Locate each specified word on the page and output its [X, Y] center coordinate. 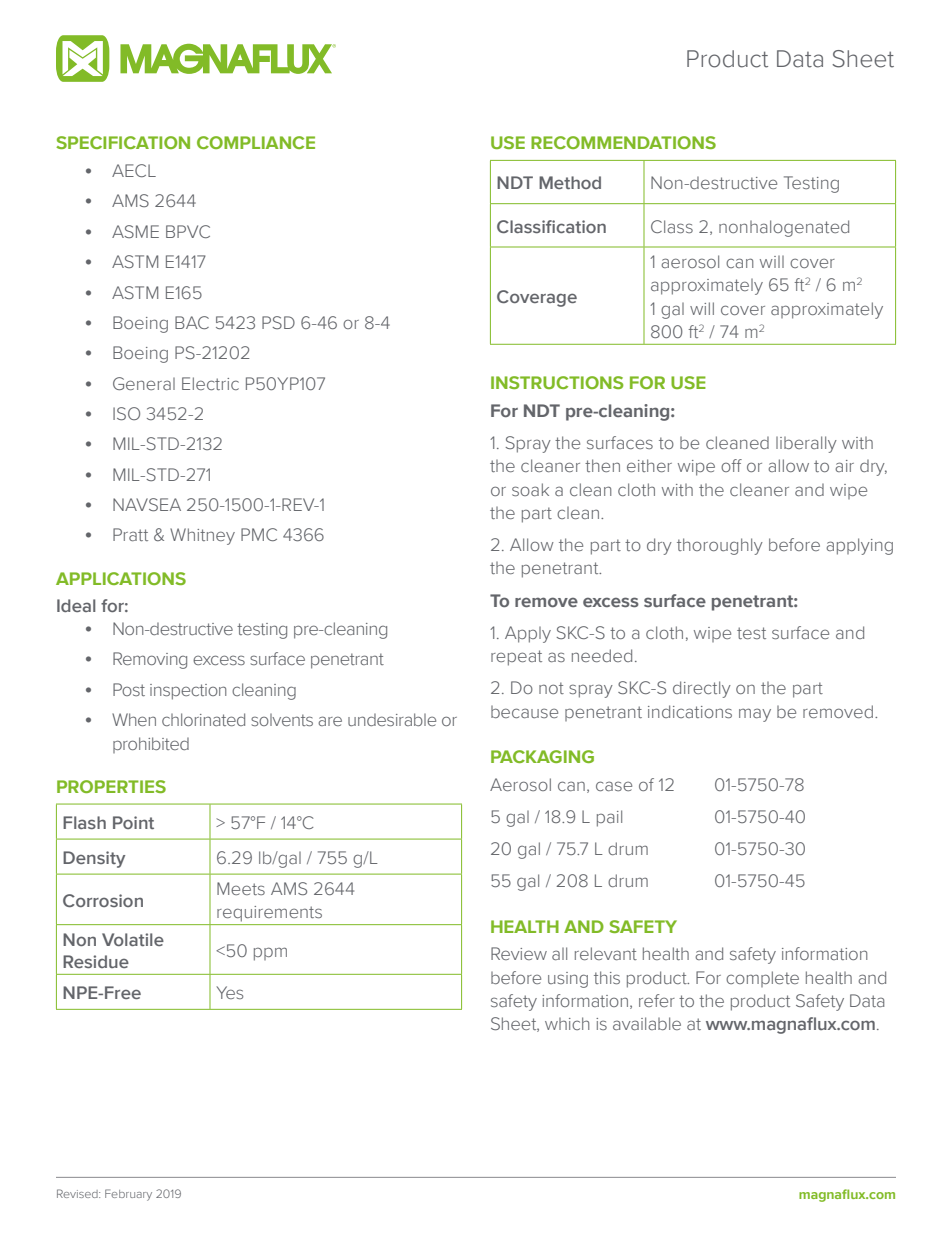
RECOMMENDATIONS [623, 142]
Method [570, 182]
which [567, 1023]
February [128, 1195]
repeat [516, 658]
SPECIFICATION [123, 142]
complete [762, 979]
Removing [150, 660]
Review [519, 953]
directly [702, 689]
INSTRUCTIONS [557, 382]
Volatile [133, 939]
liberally [806, 444]
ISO [126, 413]
